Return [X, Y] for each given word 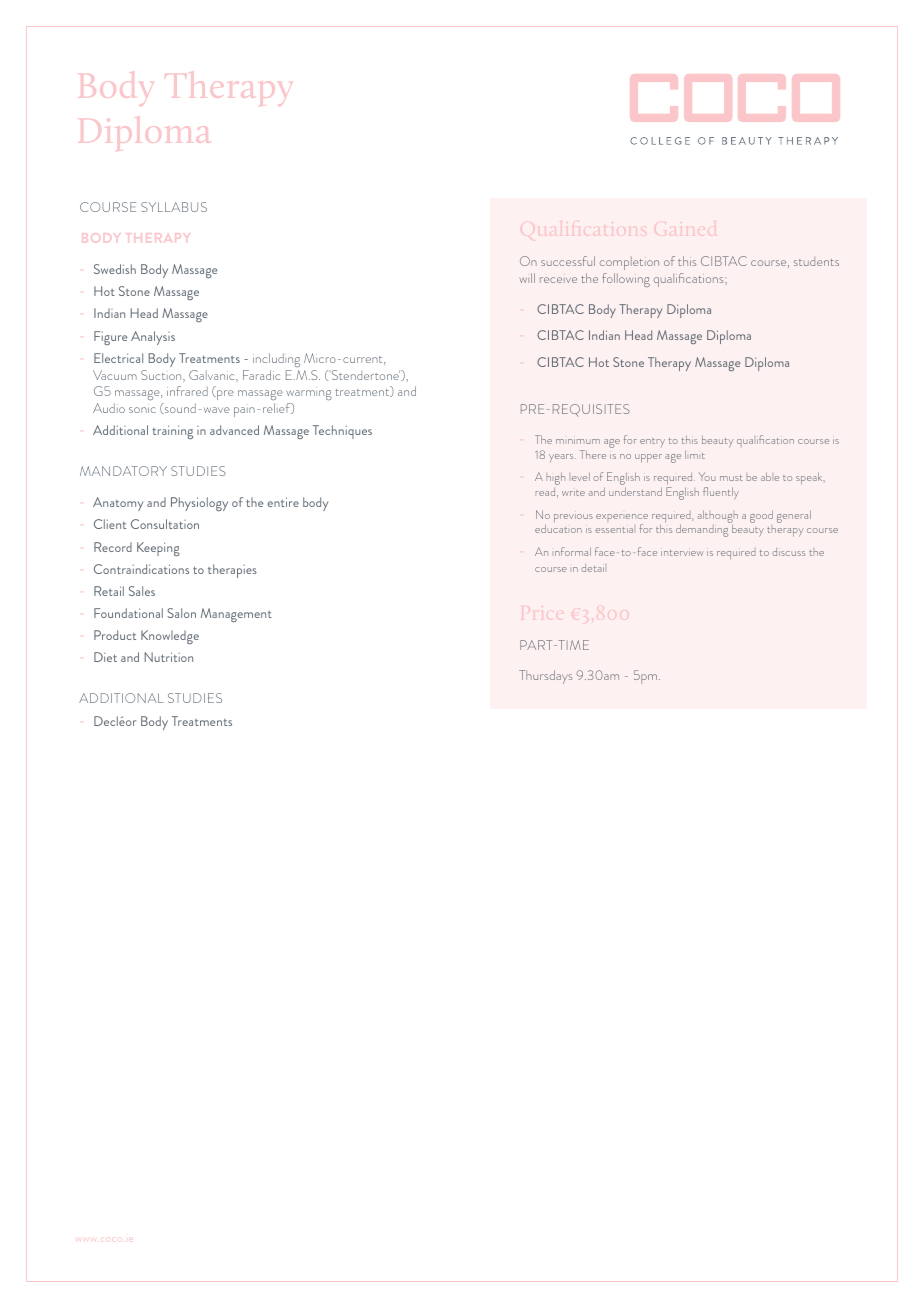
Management [236, 615]
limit [695, 454]
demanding [702, 530]
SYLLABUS [174, 207]
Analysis [153, 338]
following [626, 280]
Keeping [158, 549]
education [558, 528]
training [172, 432]
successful [568, 261]
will [527, 278]
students [816, 261]
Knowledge [170, 637]
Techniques [342, 432]
